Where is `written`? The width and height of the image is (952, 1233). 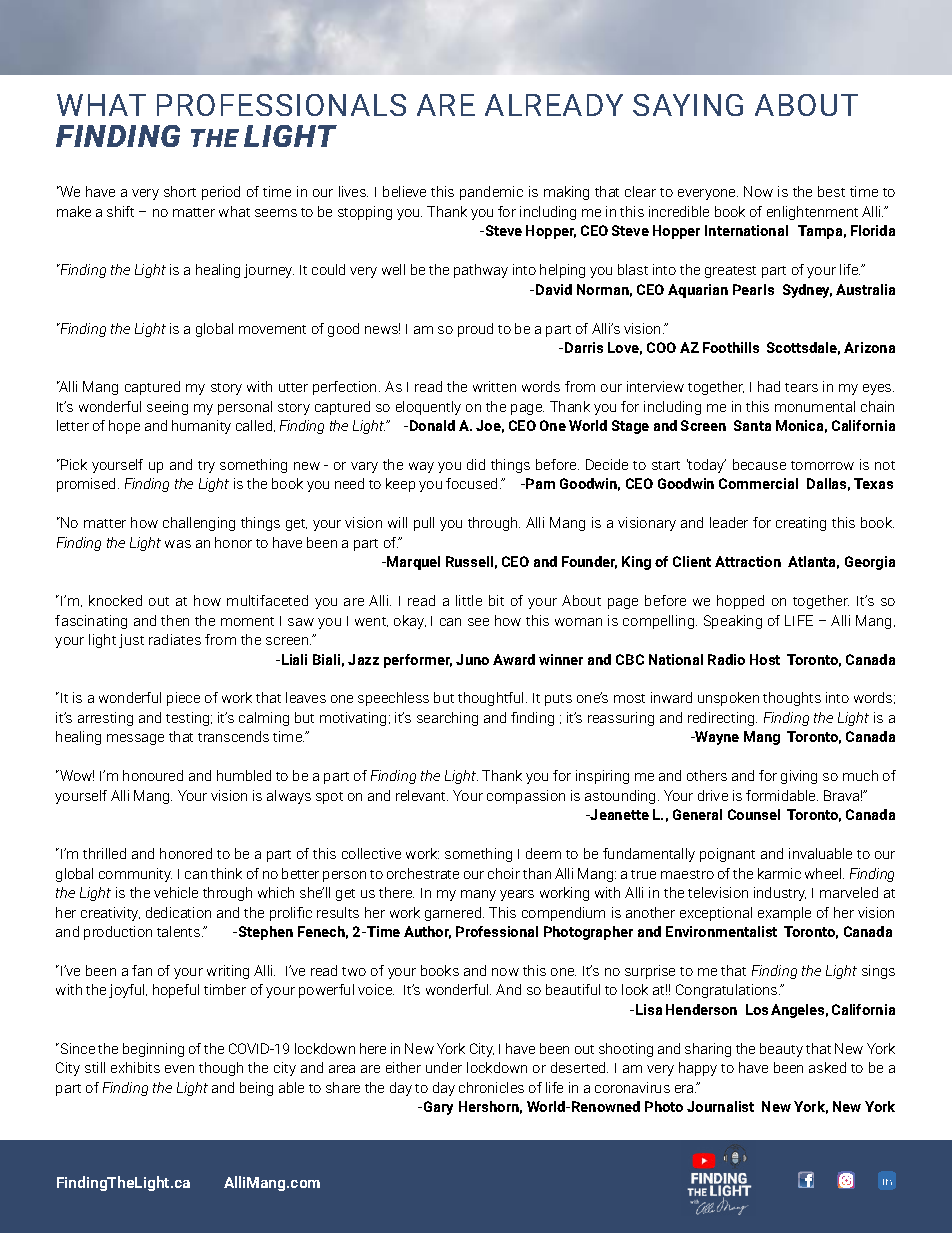 written is located at coordinates (494, 386).
